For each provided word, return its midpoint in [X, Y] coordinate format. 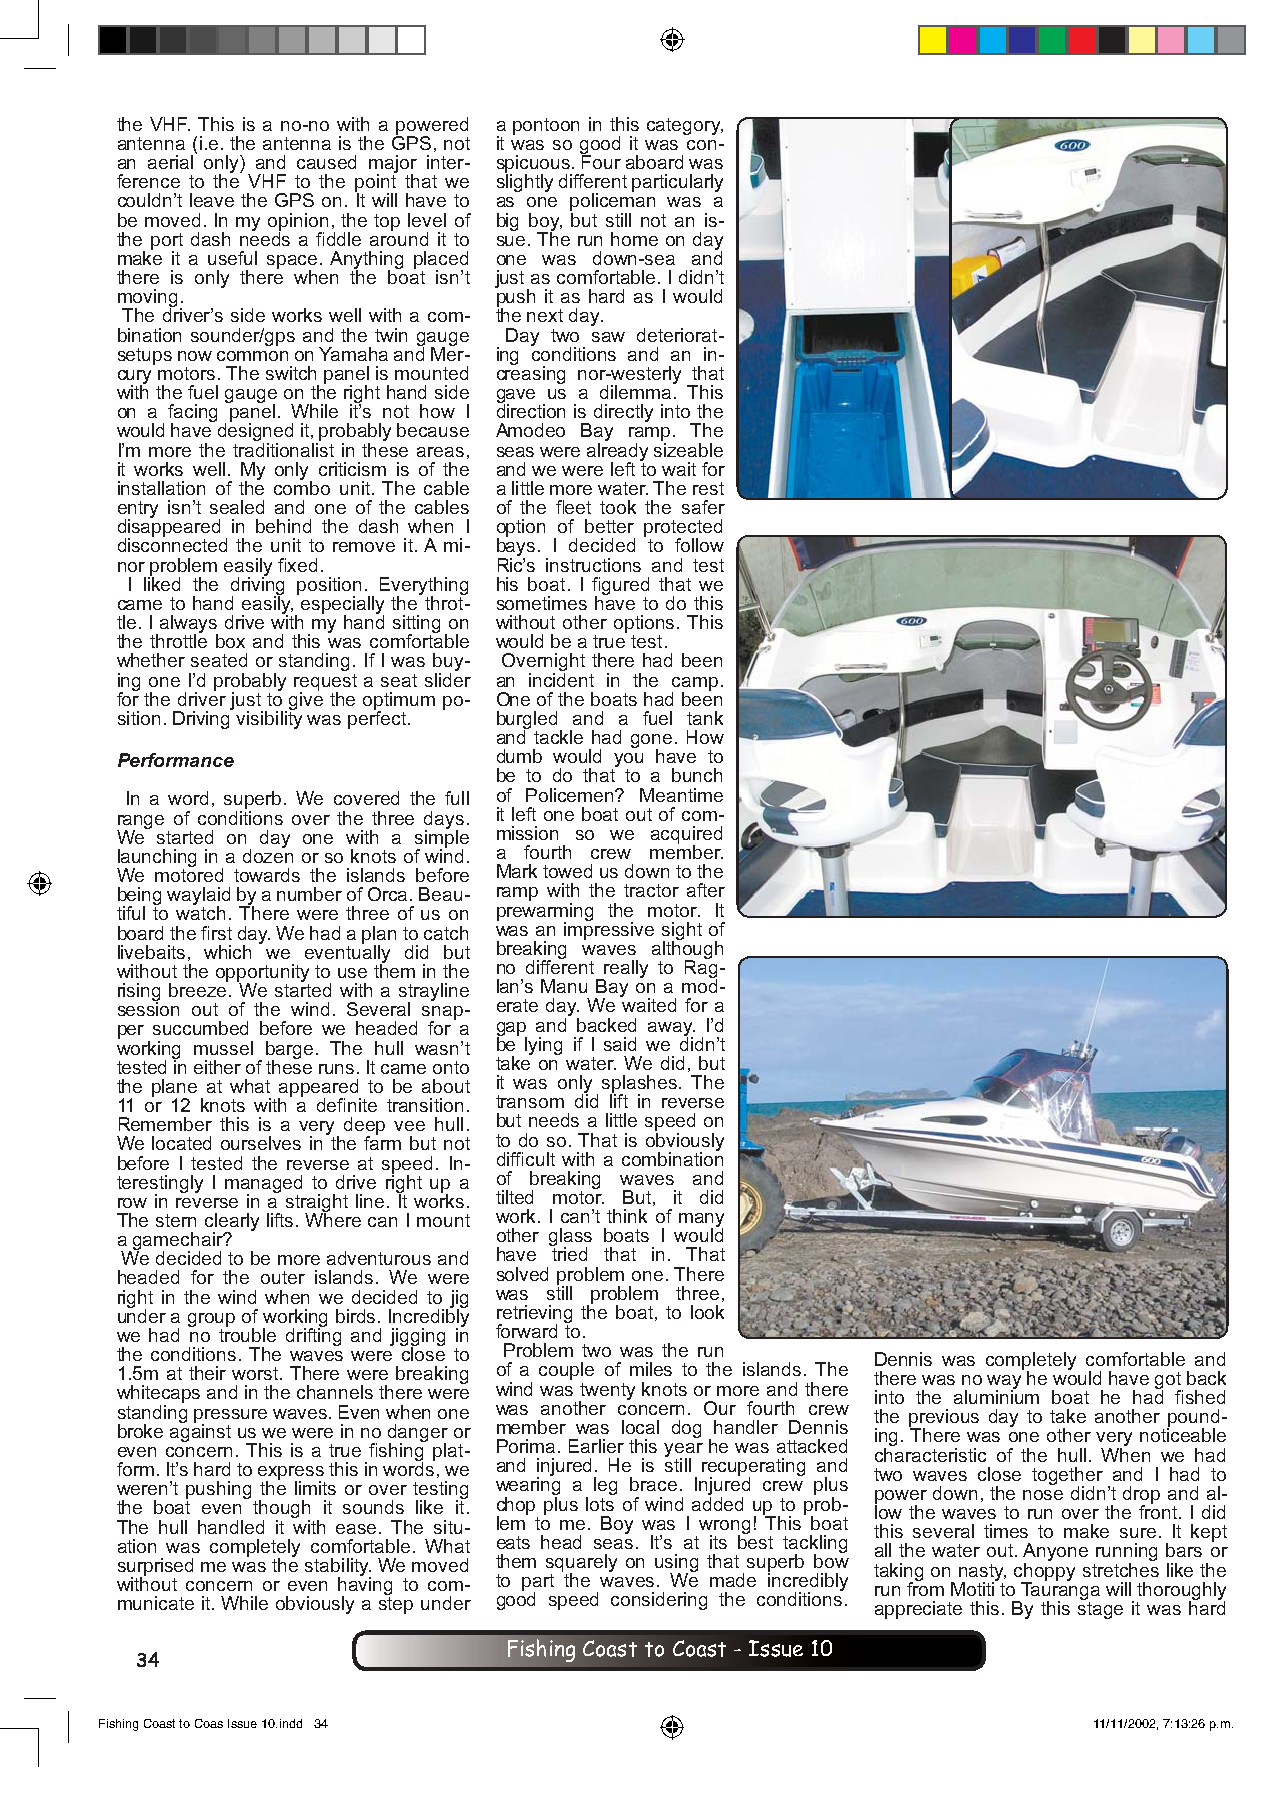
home [634, 239]
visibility [269, 719]
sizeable [688, 448]
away [671, 1030]
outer [283, 1277]
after [706, 890]
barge [289, 1051]
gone [651, 742]
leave [212, 200]
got [1169, 1381]
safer [703, 507]
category [685, 126]
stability [338, 1568]
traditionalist [283, 448]
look [707, 1312]
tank [705, 718]
